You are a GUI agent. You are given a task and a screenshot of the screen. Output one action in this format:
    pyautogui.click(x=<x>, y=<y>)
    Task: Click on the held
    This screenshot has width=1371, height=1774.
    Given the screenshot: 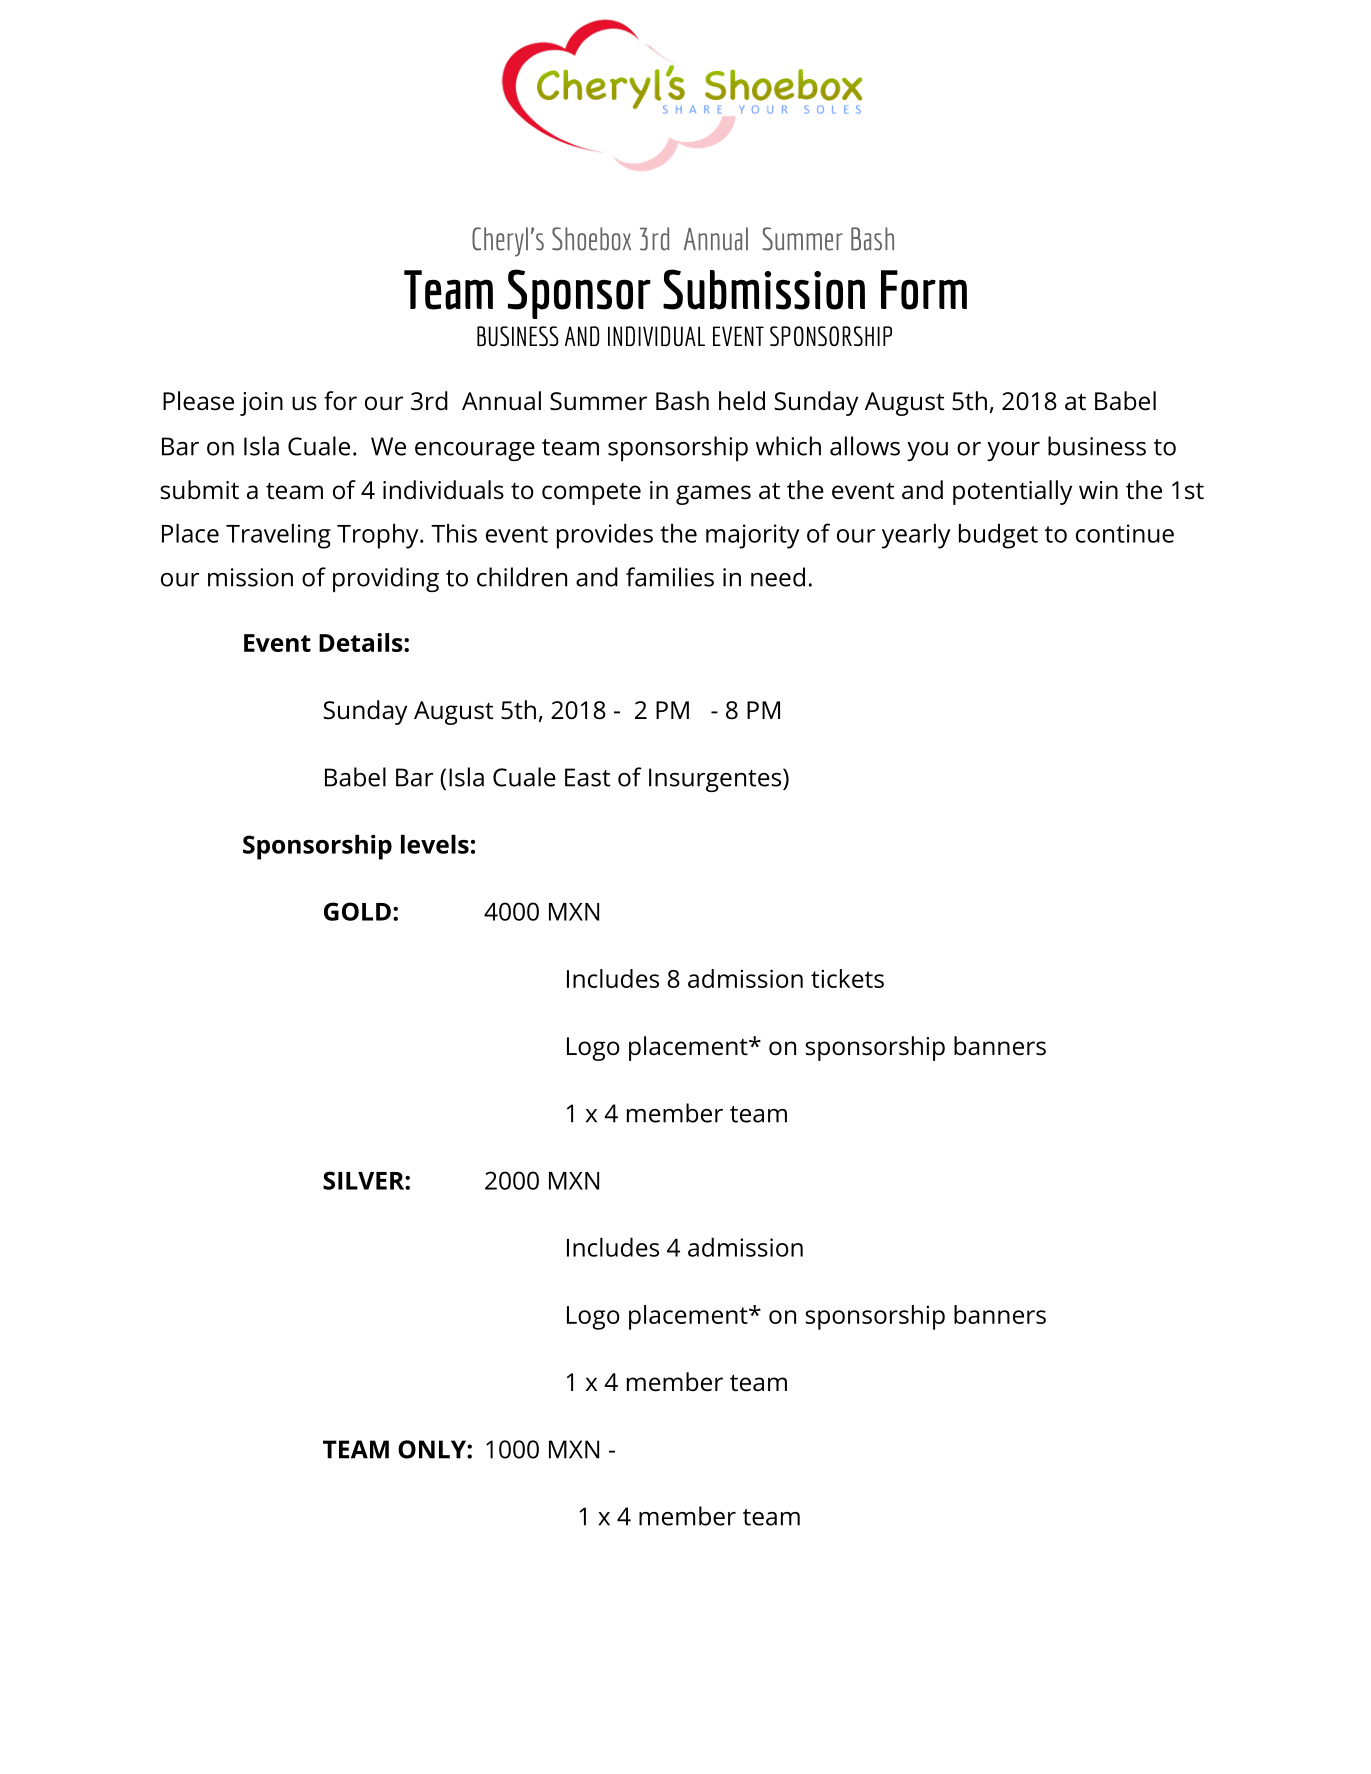 What is the action you would take?
    pyautogui.click(x=742, y=401)
